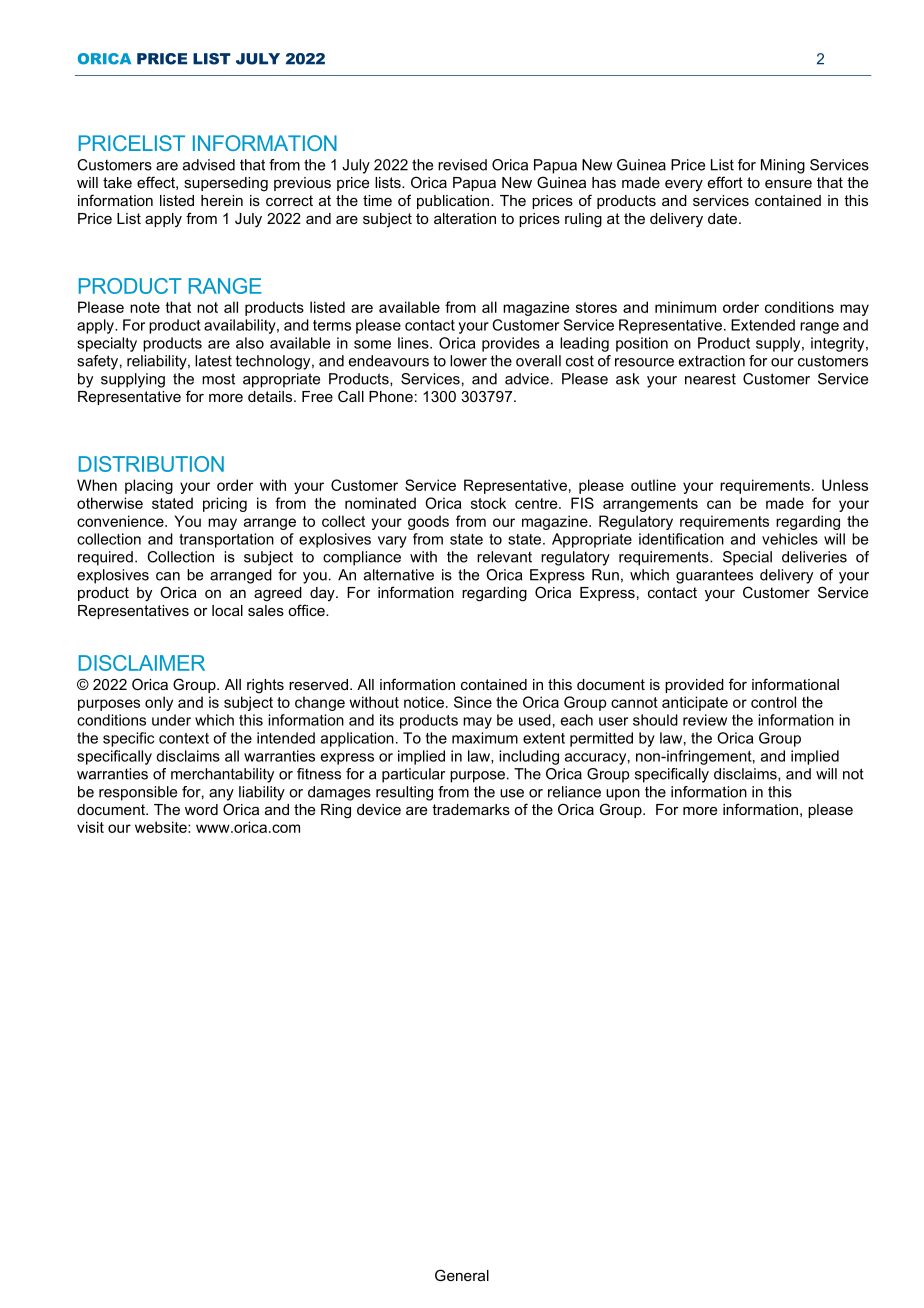 The height and width of the screenshot is (1308, 924). What do you see at coordinates (171, 720) in the screenshot?
I see `under` at bounding box center [171, 720].
